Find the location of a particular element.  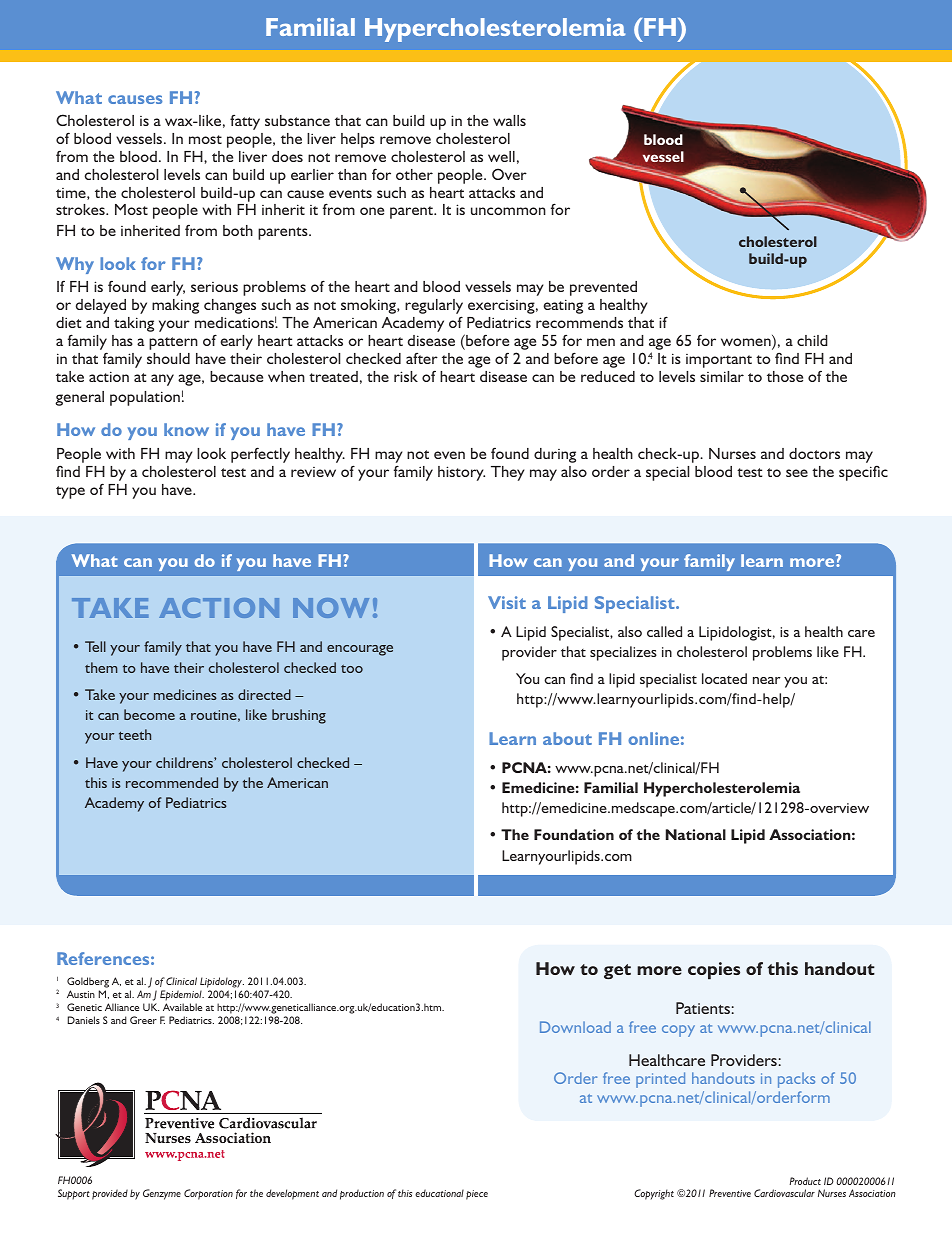

well is located at coordinates (501, 156).
